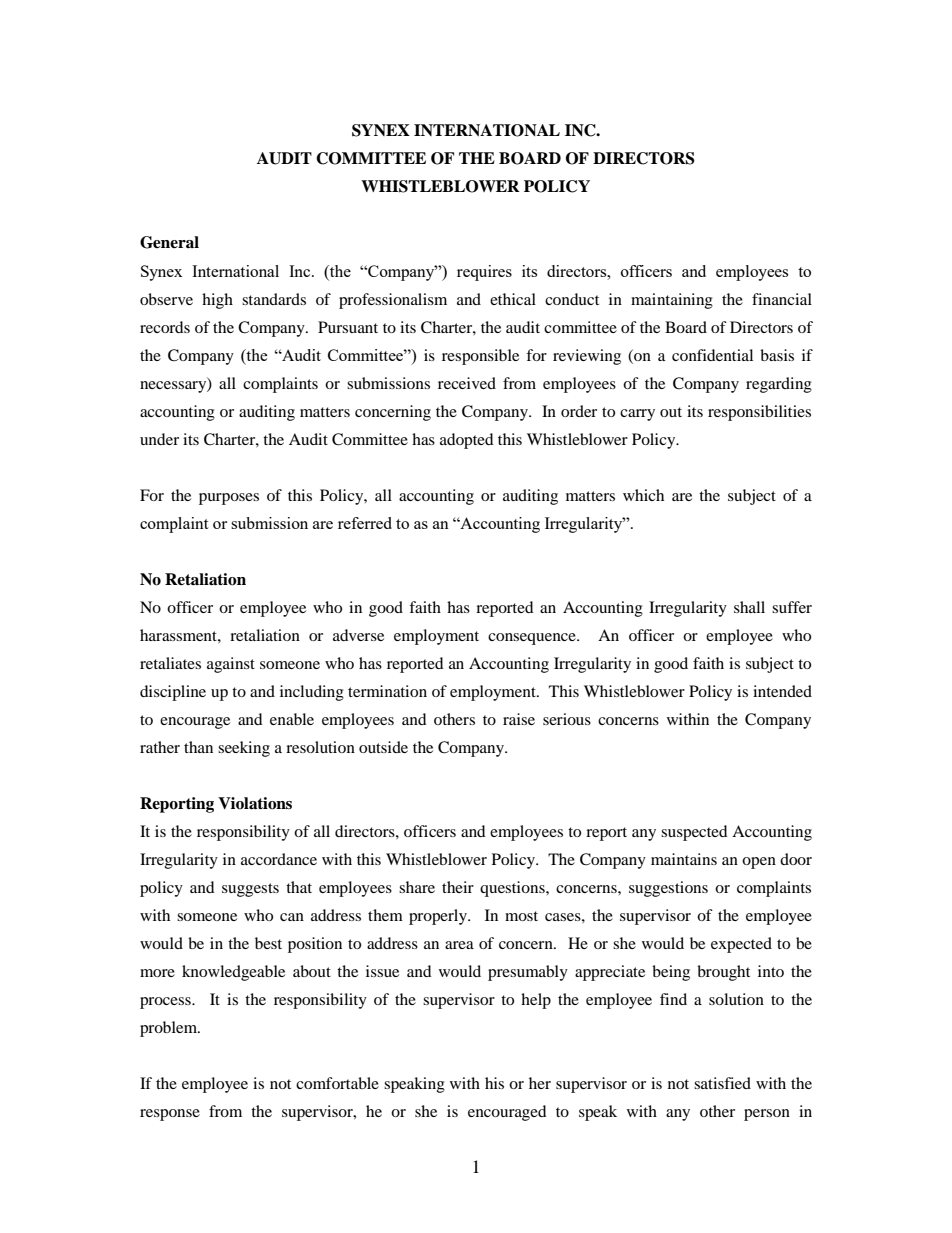  What do you see at coordinates (170, 1115) in the screenshot?
I see `response` at bounding box center [170, 1115].
